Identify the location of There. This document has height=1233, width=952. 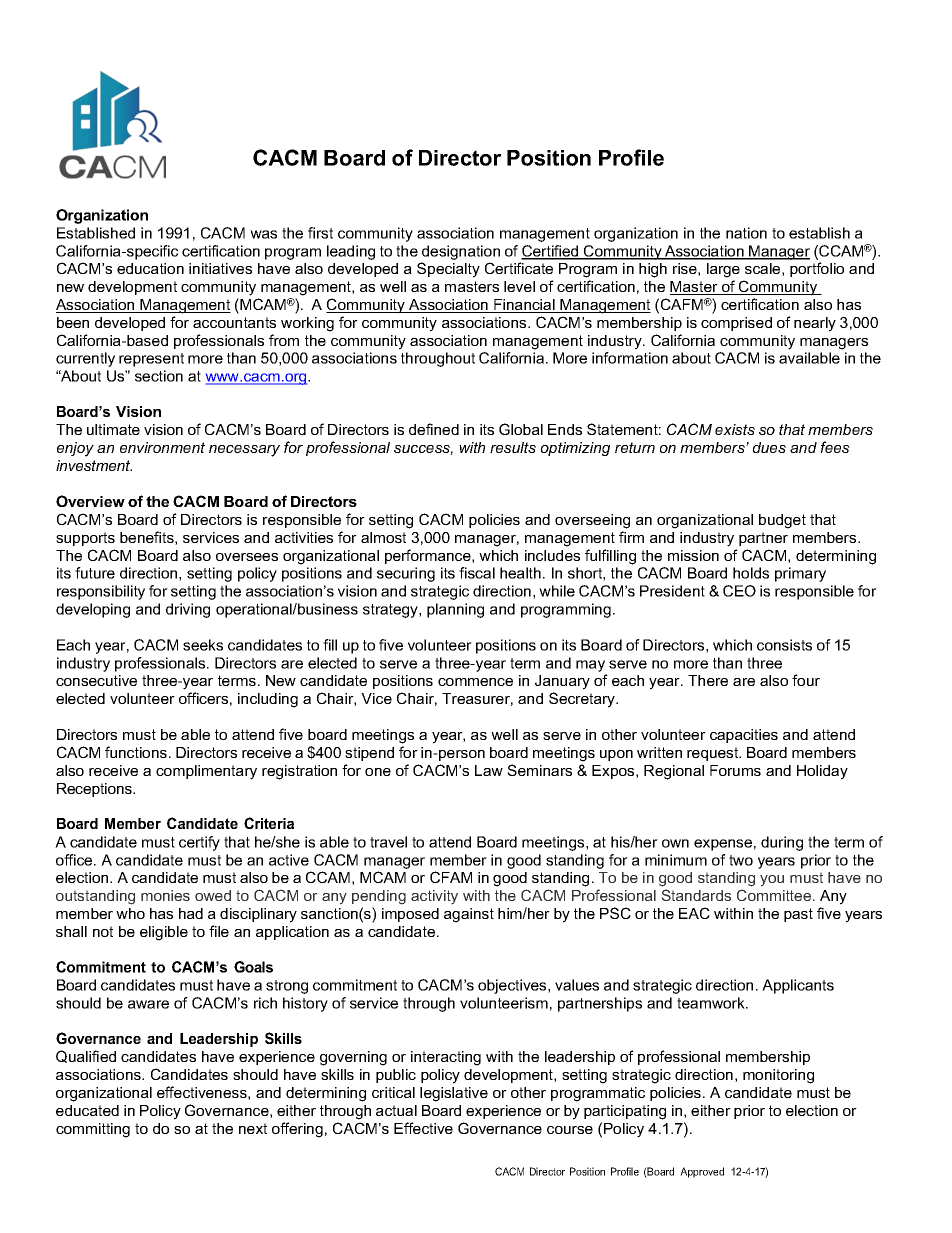
(708, 680).
